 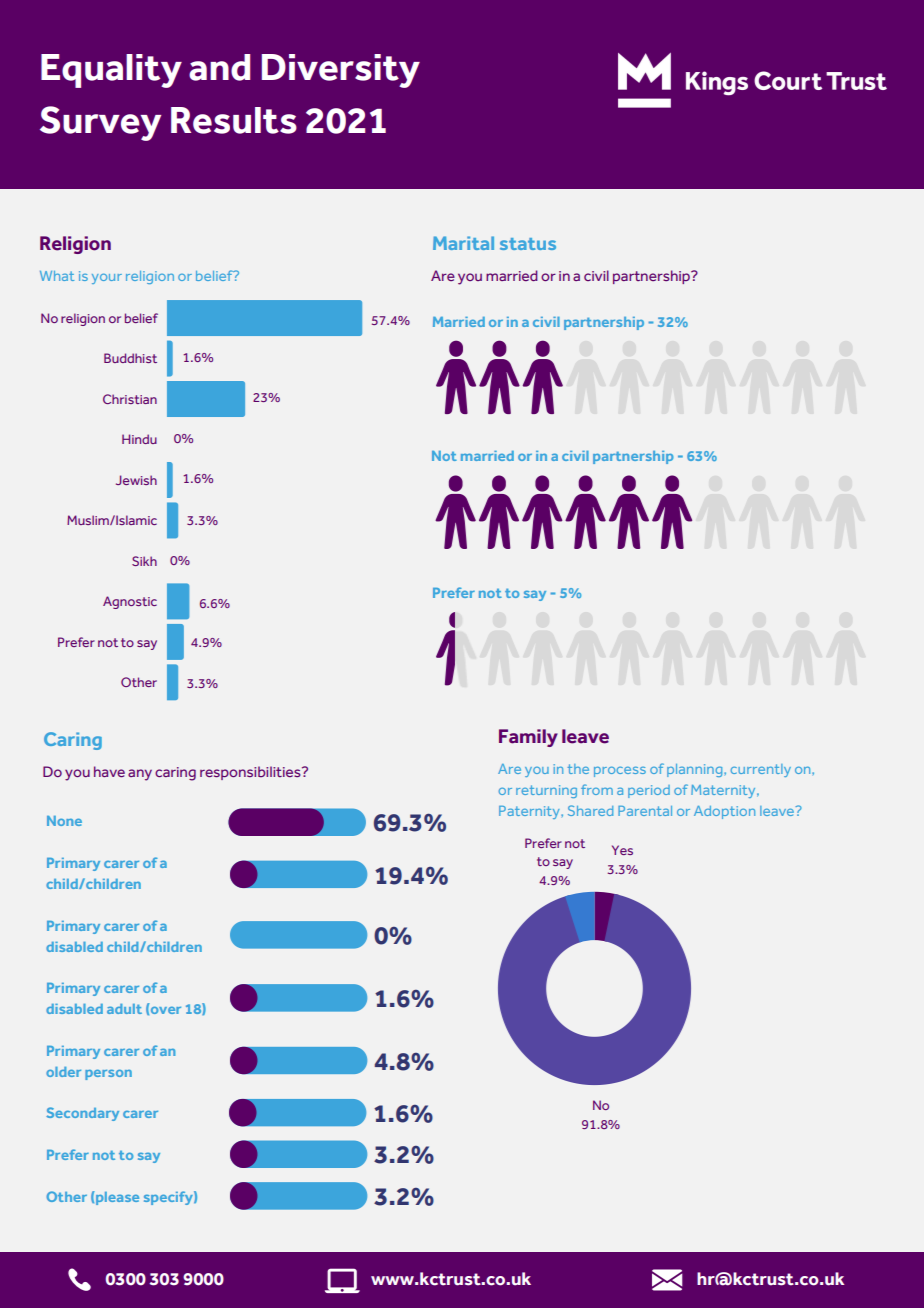 What do you see at coordinates (341, 71) in the image?
I see `Diversity` at bounding box center [341, 71].
